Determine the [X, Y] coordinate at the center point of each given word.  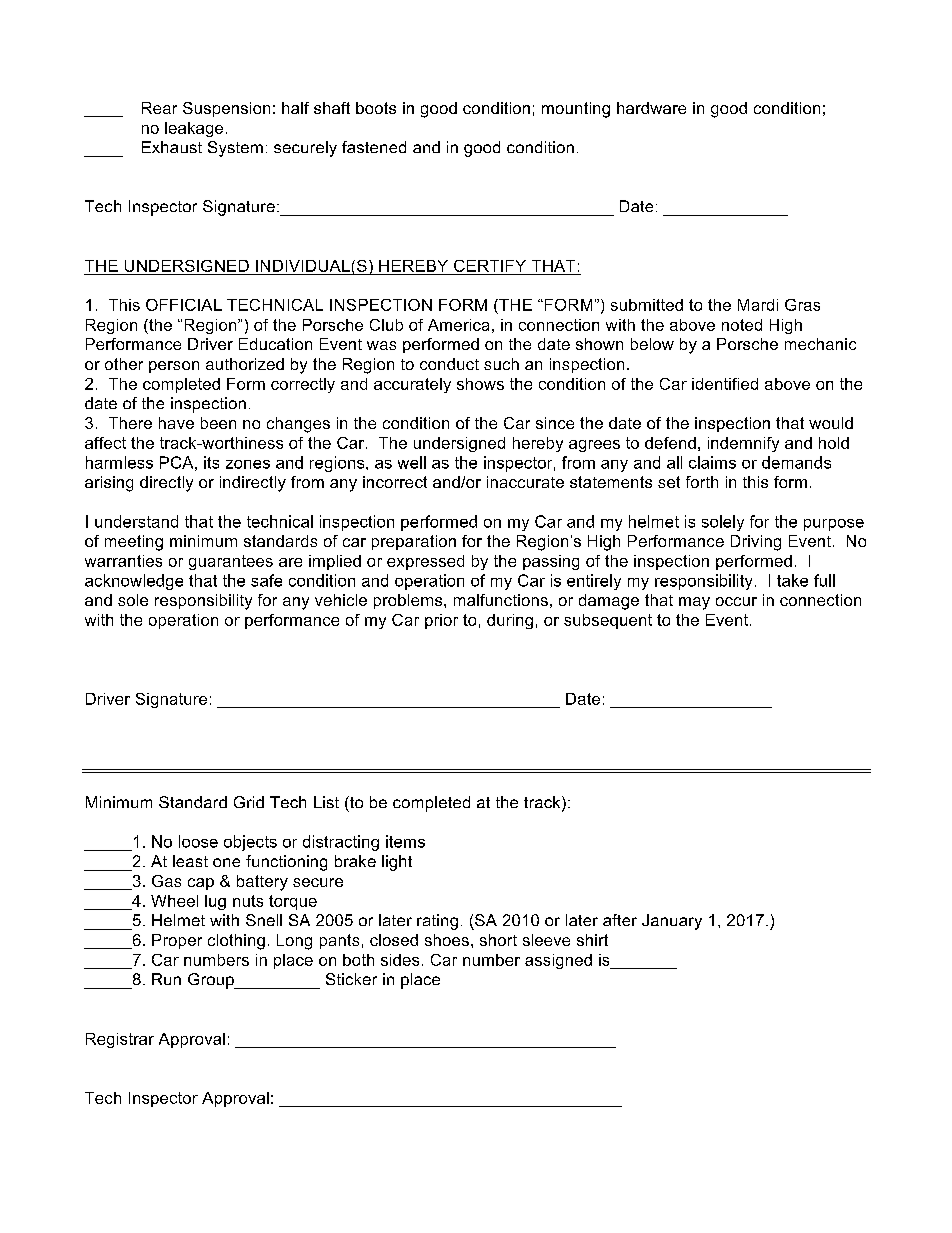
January [672, 922]
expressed [425, 562]
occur [736, 601]
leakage [194, 129]
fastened [374, 147]
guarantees [231, 562]
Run [166, 979]
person [174, 367]
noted [742, 325]
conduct [449, 364]
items [405, 841]
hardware [651, 108]
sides [400, 960]
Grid [249, 802]
